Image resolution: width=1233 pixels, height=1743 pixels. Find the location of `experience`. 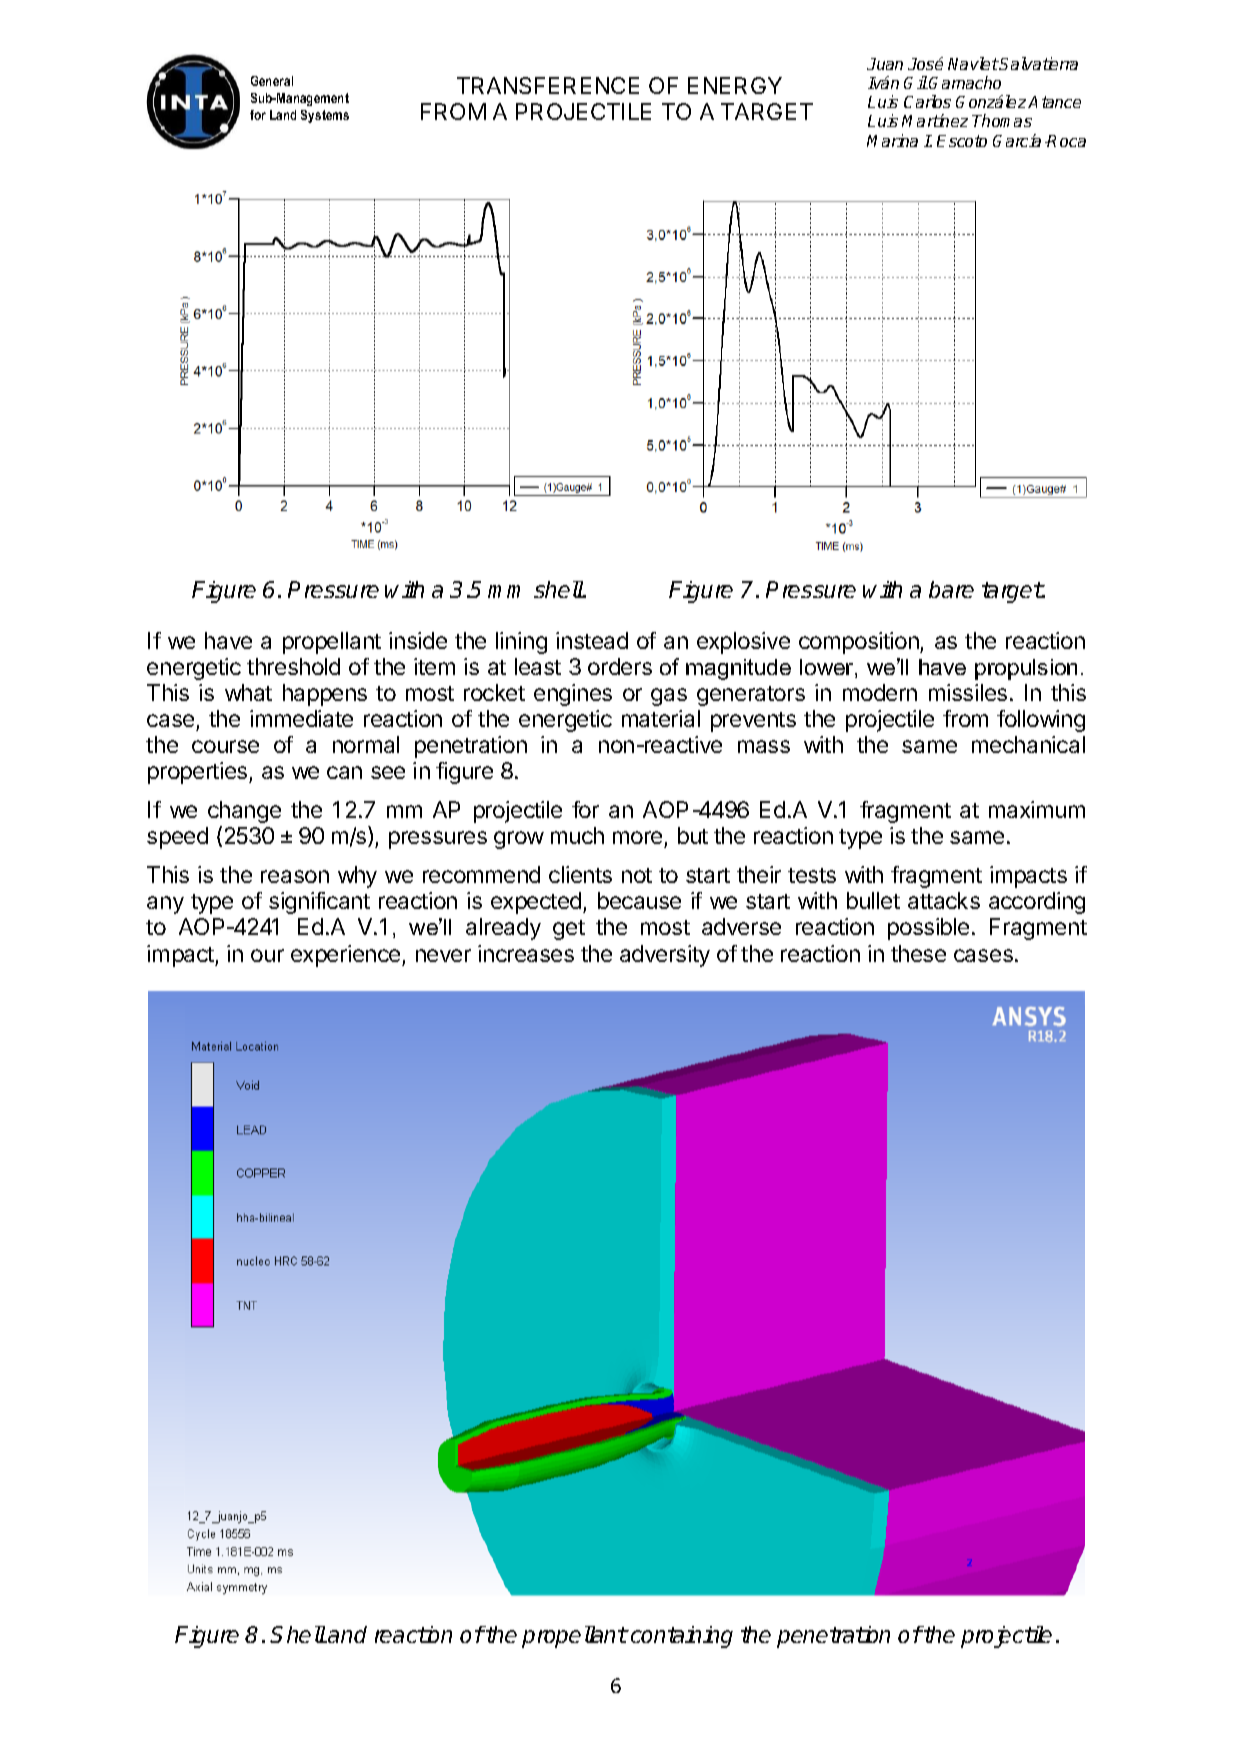

experience is located at coordinates (347, 956).
